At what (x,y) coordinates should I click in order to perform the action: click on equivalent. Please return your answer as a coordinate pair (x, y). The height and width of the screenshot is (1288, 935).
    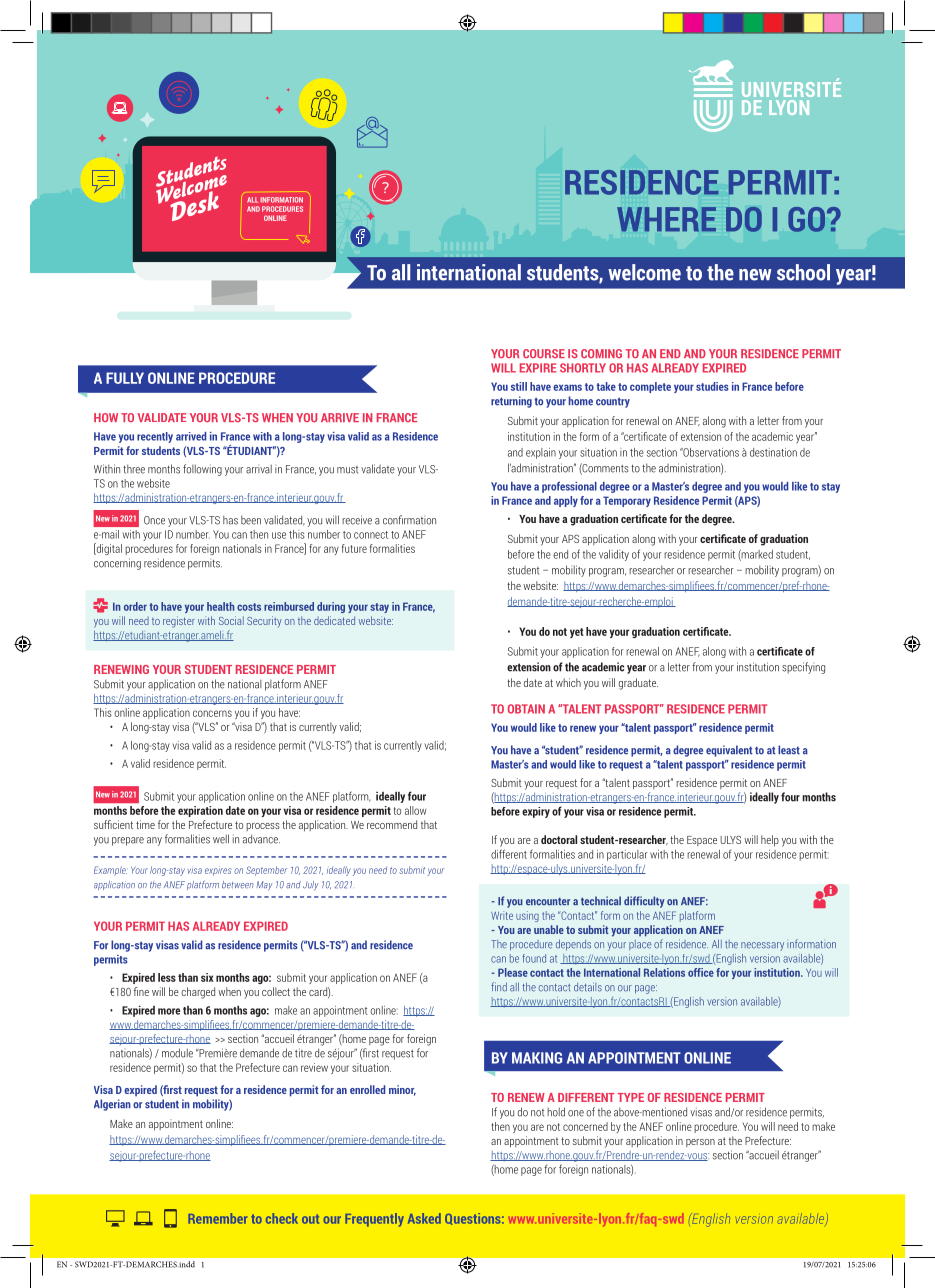
    Looking at the image, I should click on (729, 751).
